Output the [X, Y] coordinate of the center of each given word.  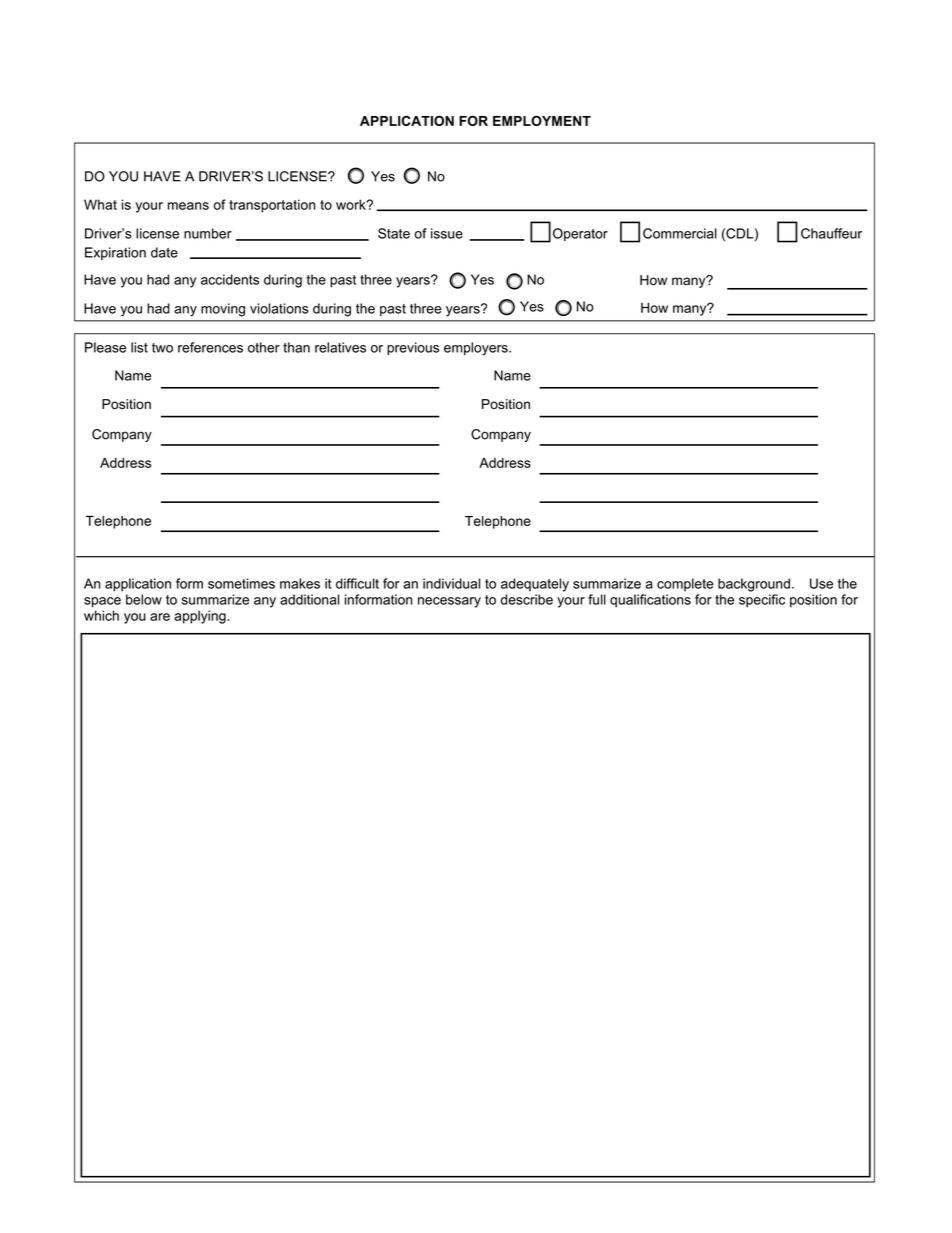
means [188, 206]
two [162, 348]
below [144, 599]
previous [413, 348]
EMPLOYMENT [542, 120]
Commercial [680, 233]
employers [477, 349]
